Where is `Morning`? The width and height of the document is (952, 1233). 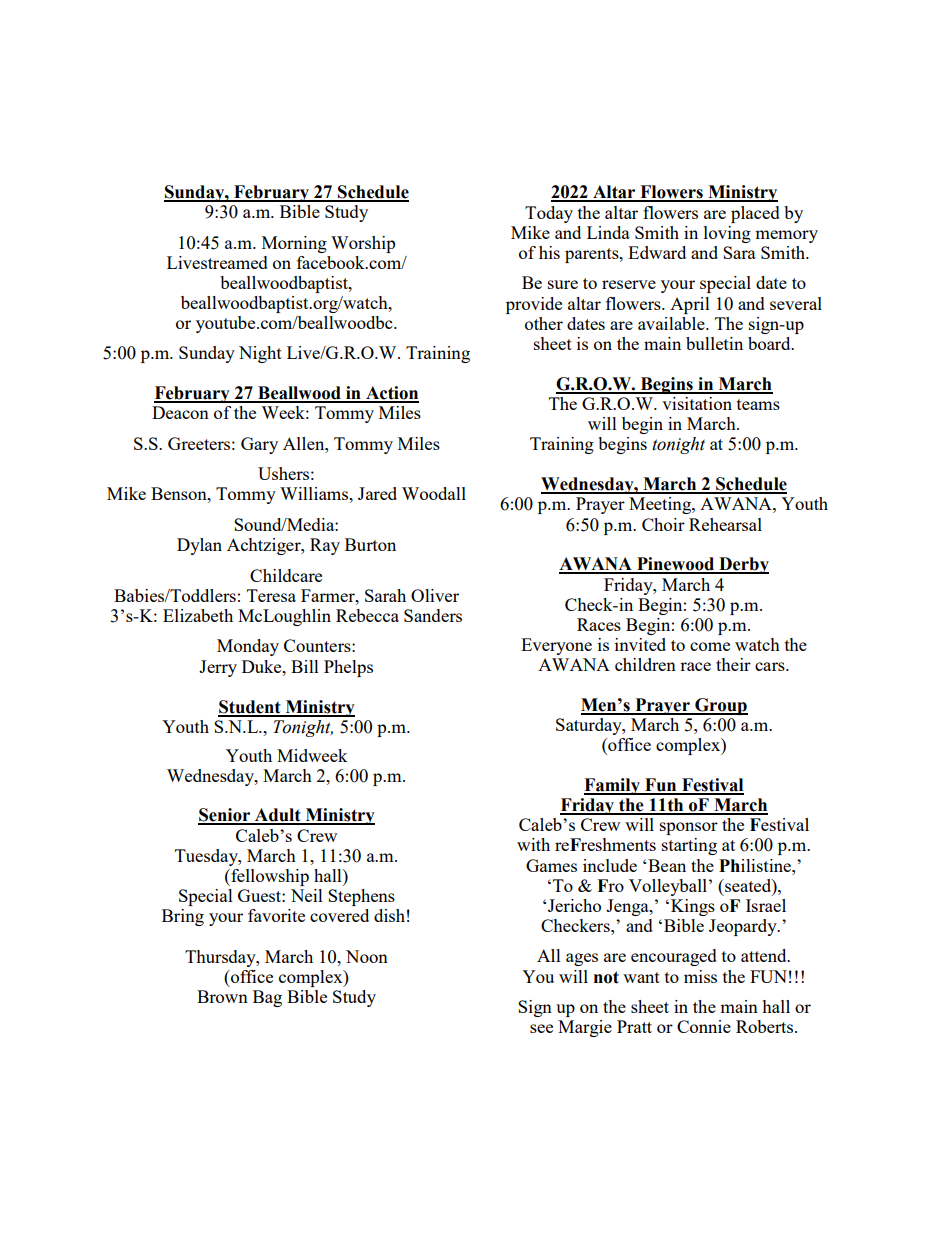
Morning is located at coordinates (294, 244).
